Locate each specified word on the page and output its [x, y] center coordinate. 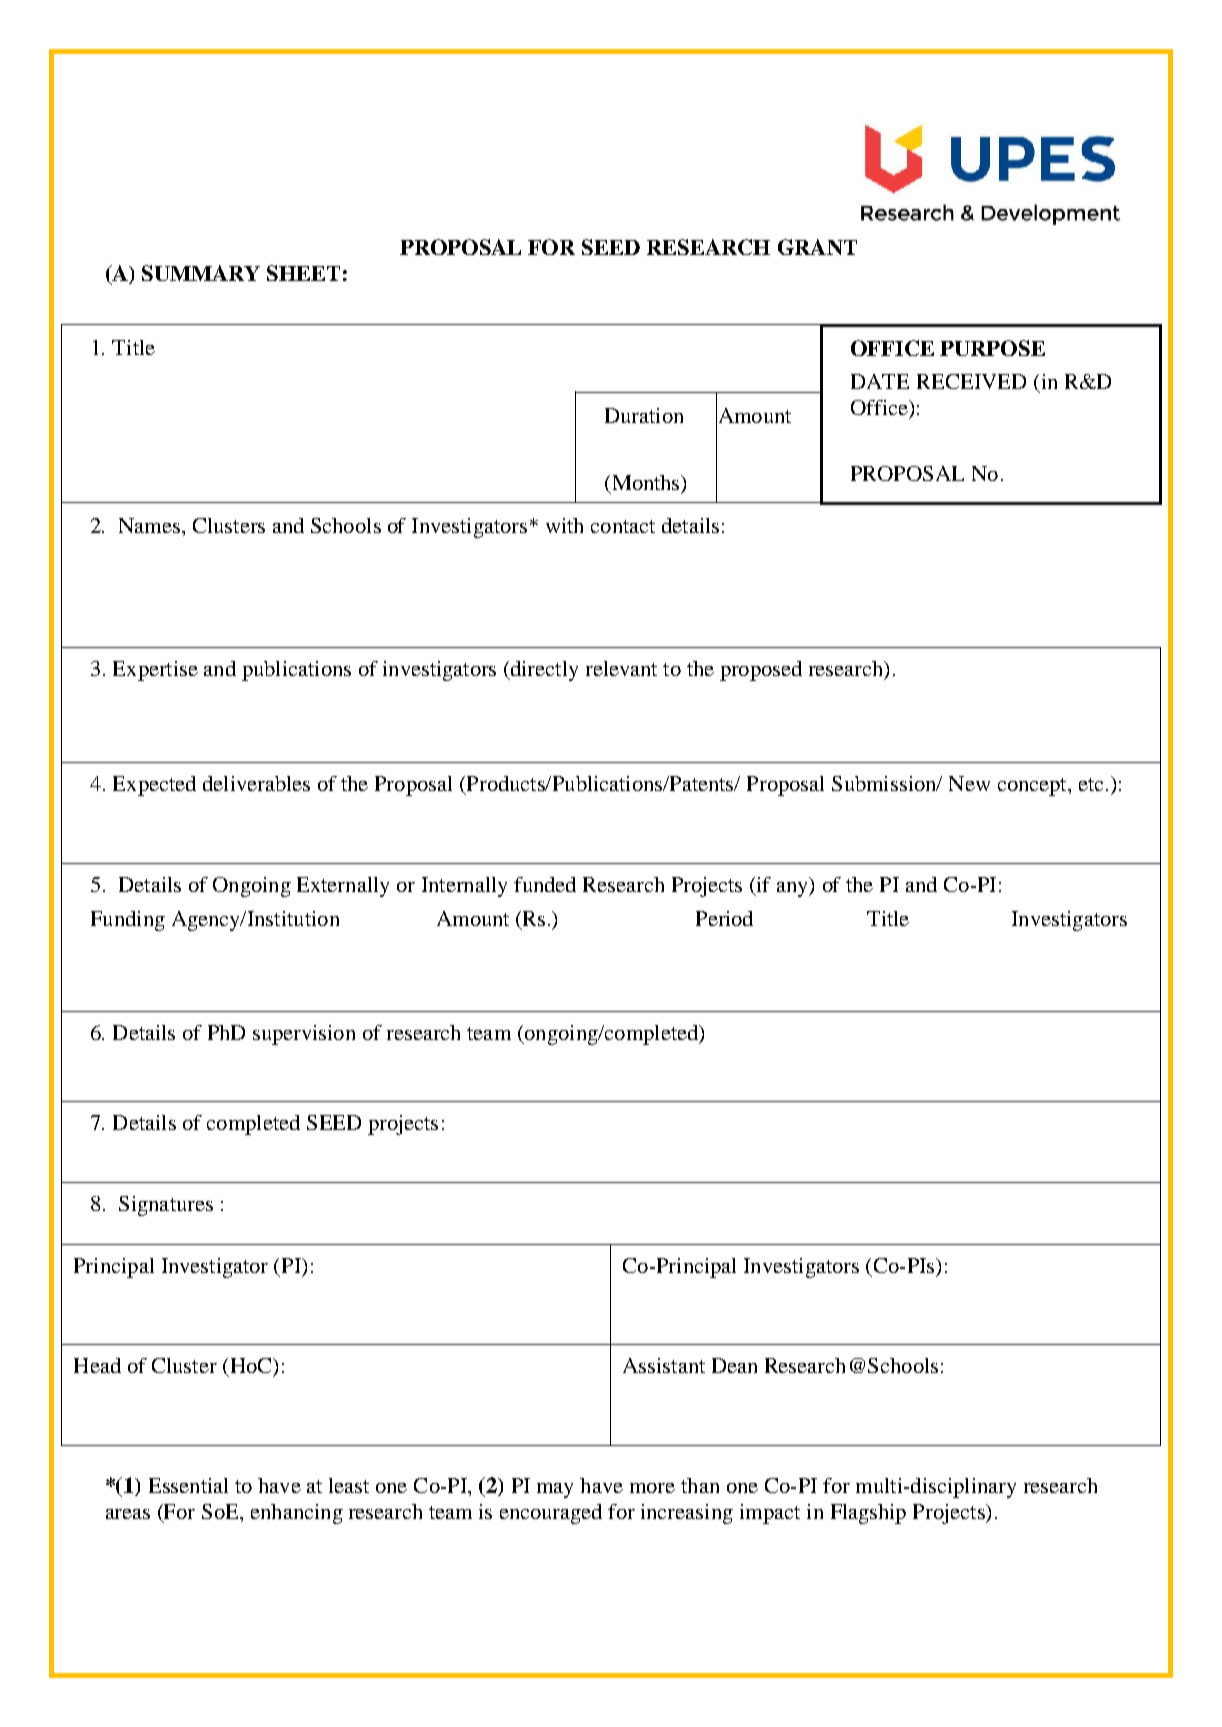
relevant [621, 668]
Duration [644, 415]
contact [623, 526]
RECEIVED [971, 381]
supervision [304, 1035]
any [793, 889]
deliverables [256, 783]
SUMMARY [201, 273]
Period [724, 918]
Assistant [664, 1365]
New [969, 783]
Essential [188, 1485]
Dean [734, 1365]
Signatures [166, 1206]
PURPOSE [992, 348]
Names [149, 525]
